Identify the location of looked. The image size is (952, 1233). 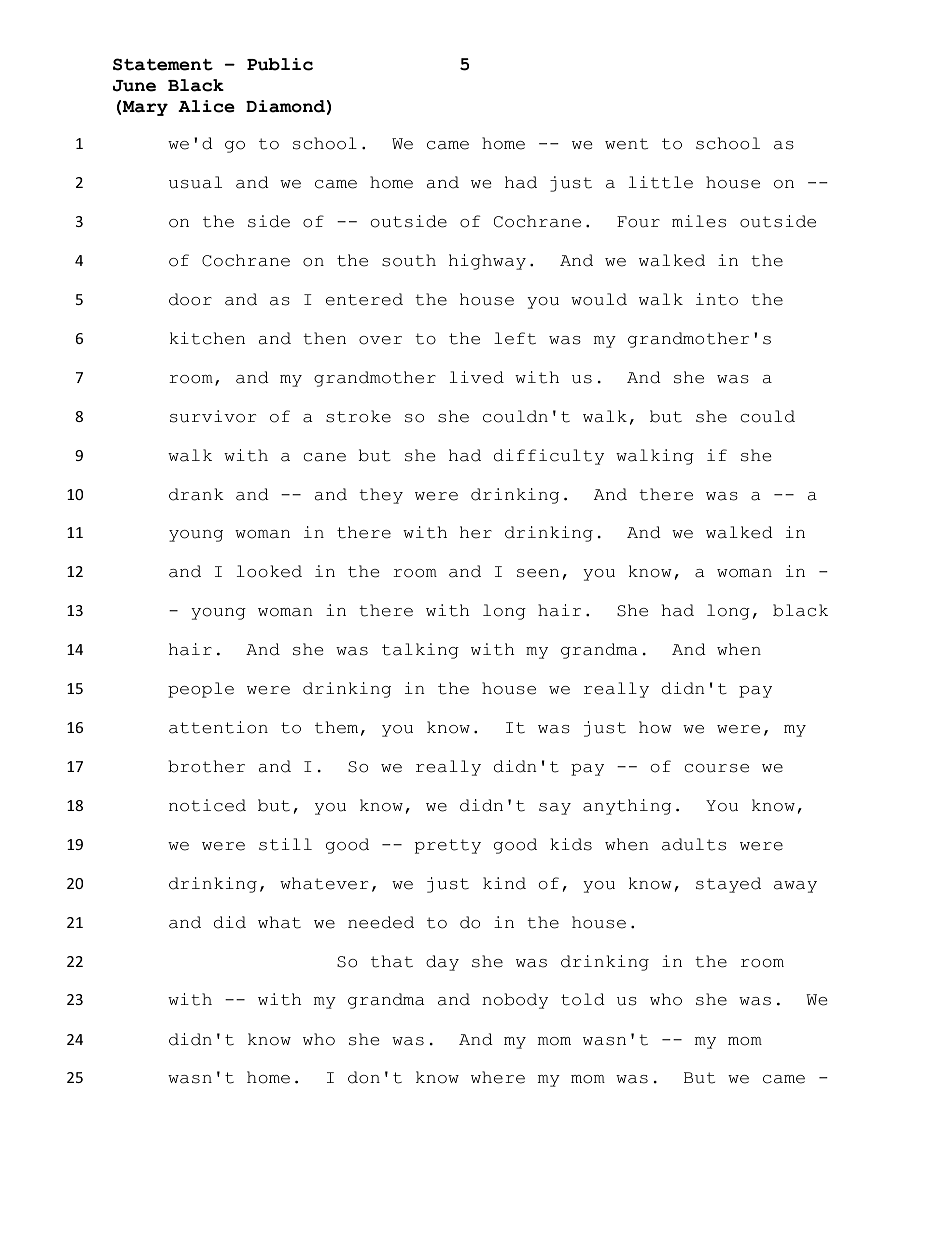
(269, 571).
